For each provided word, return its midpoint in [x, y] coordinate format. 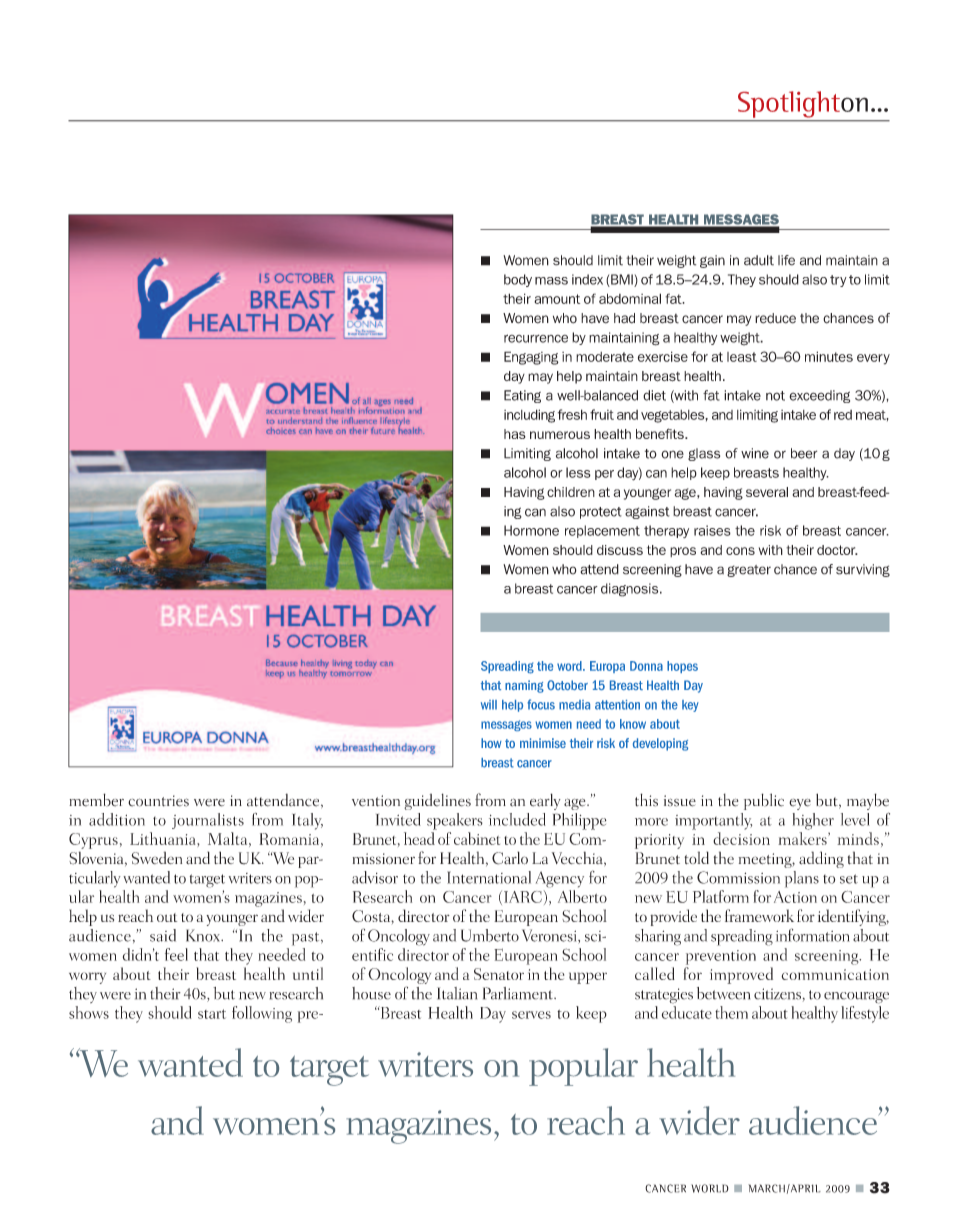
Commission [738, 877]
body [518, 280]
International [489, 877]
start [212, 1014]
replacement [602, 531]
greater [749, 571]
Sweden [156, 858]
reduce [775, 318]
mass [551, 281]
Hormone [531, 530]
